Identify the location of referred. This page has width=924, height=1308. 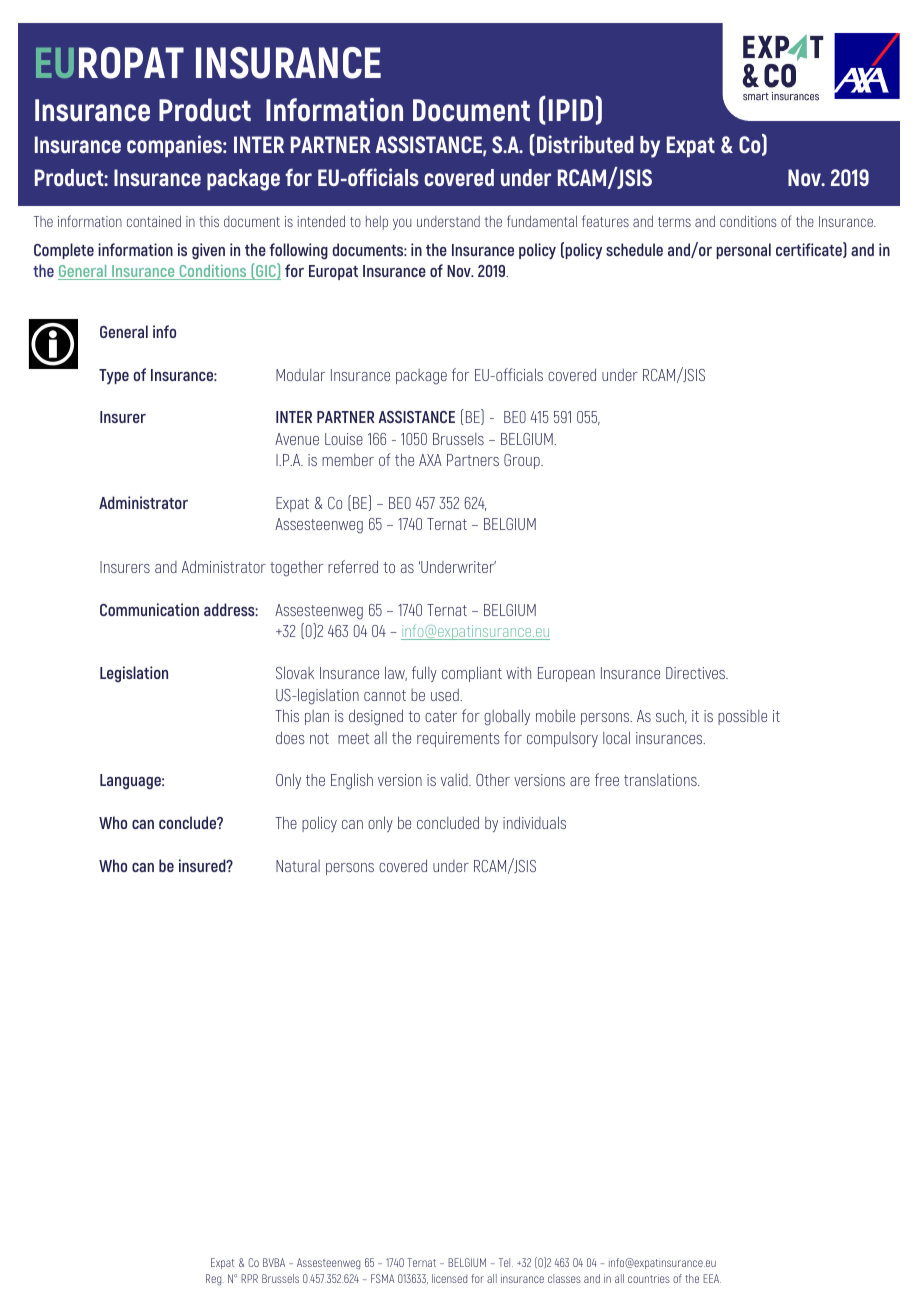
(353, 566).
